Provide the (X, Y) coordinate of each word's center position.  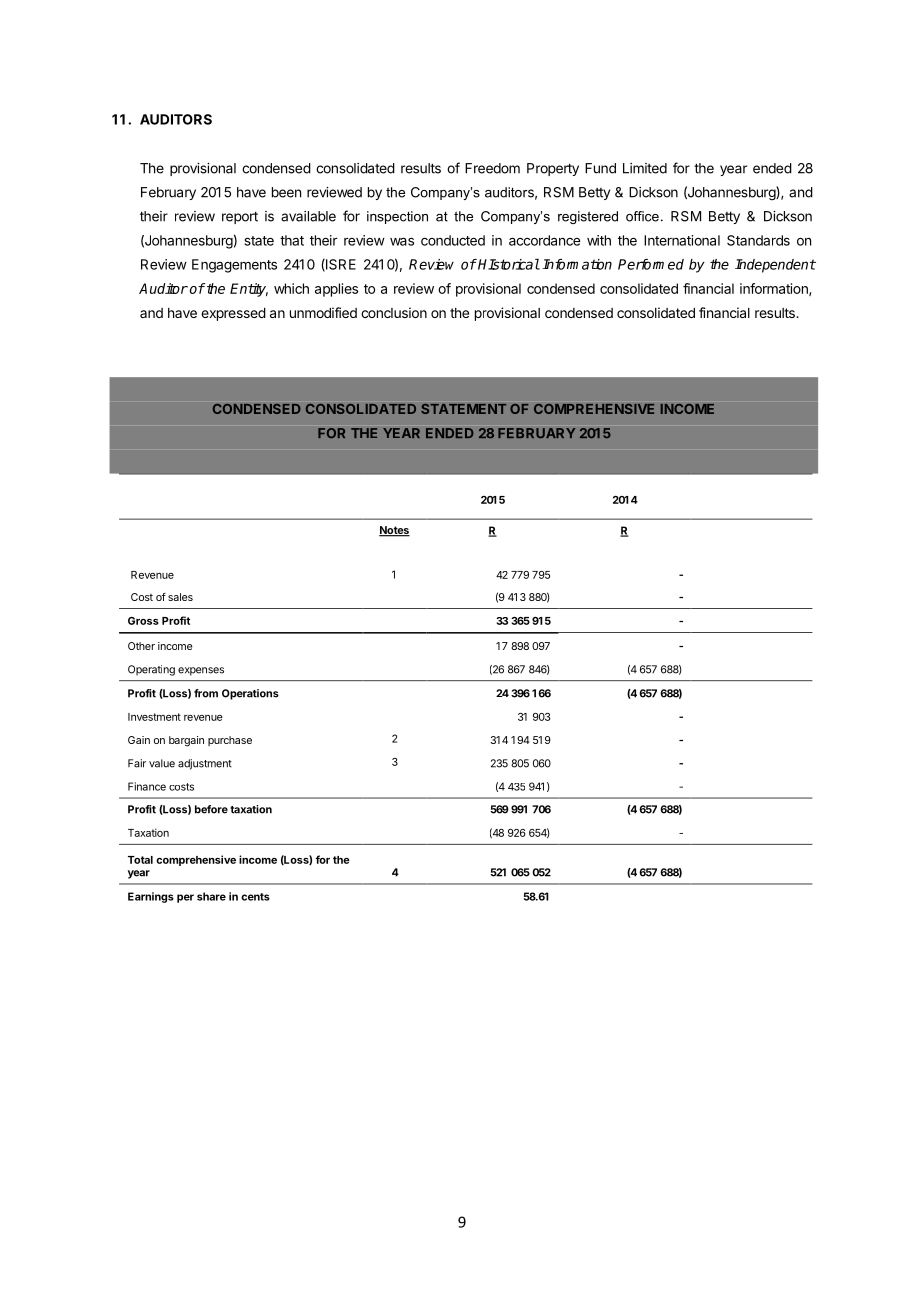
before (211, 809)
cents (255, 897)
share (211, 896)
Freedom (492, 168)
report (240, 217)
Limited (645, 168)
